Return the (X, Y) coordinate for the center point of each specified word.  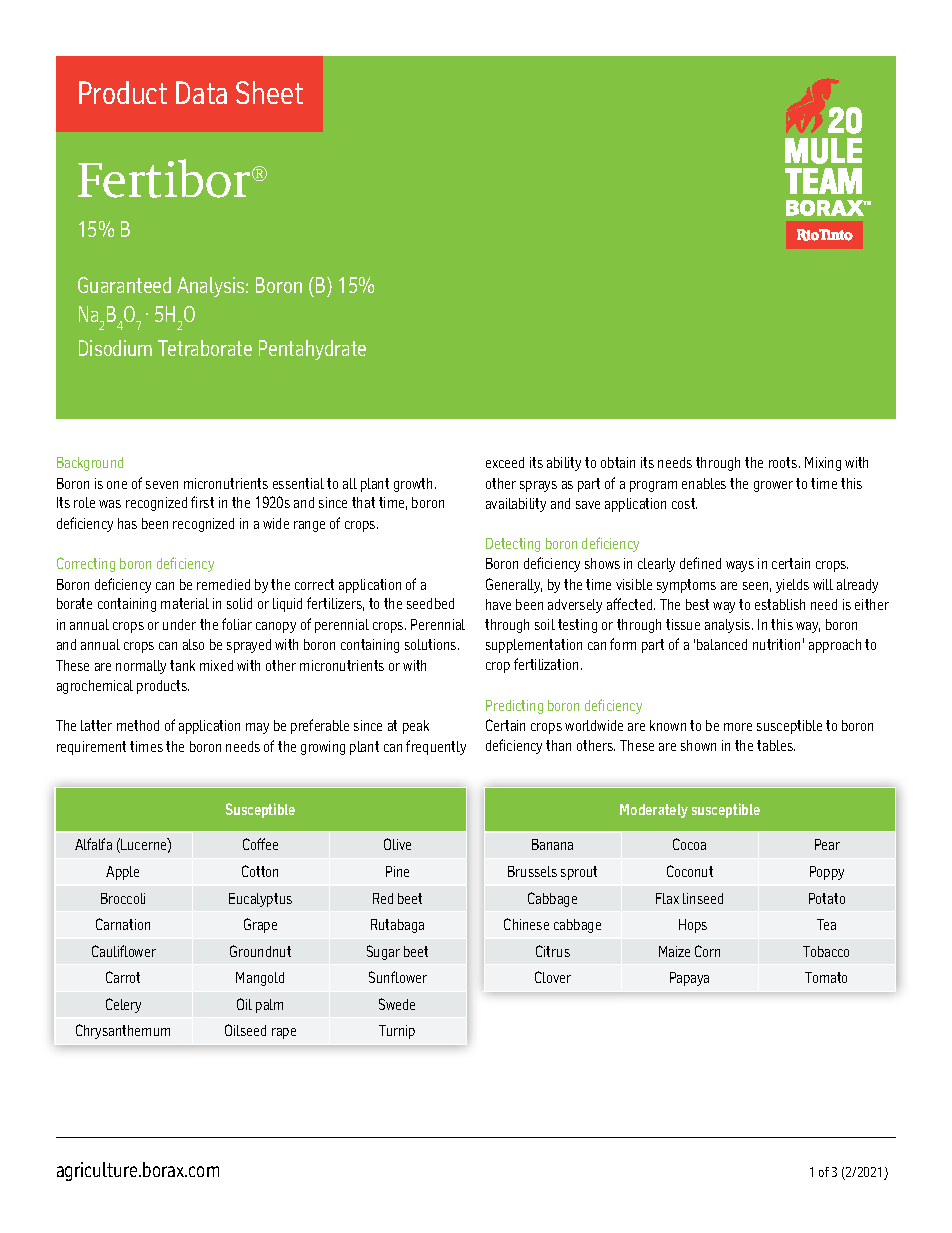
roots (784, 462)
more (738, 727)
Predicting (514, 707)
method (138, 725)
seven (162, 485)
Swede (397, 1004)
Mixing (823, 464)
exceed (505, 462)
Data (201, 92)
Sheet (269, 92)
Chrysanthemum (123, 1031)
